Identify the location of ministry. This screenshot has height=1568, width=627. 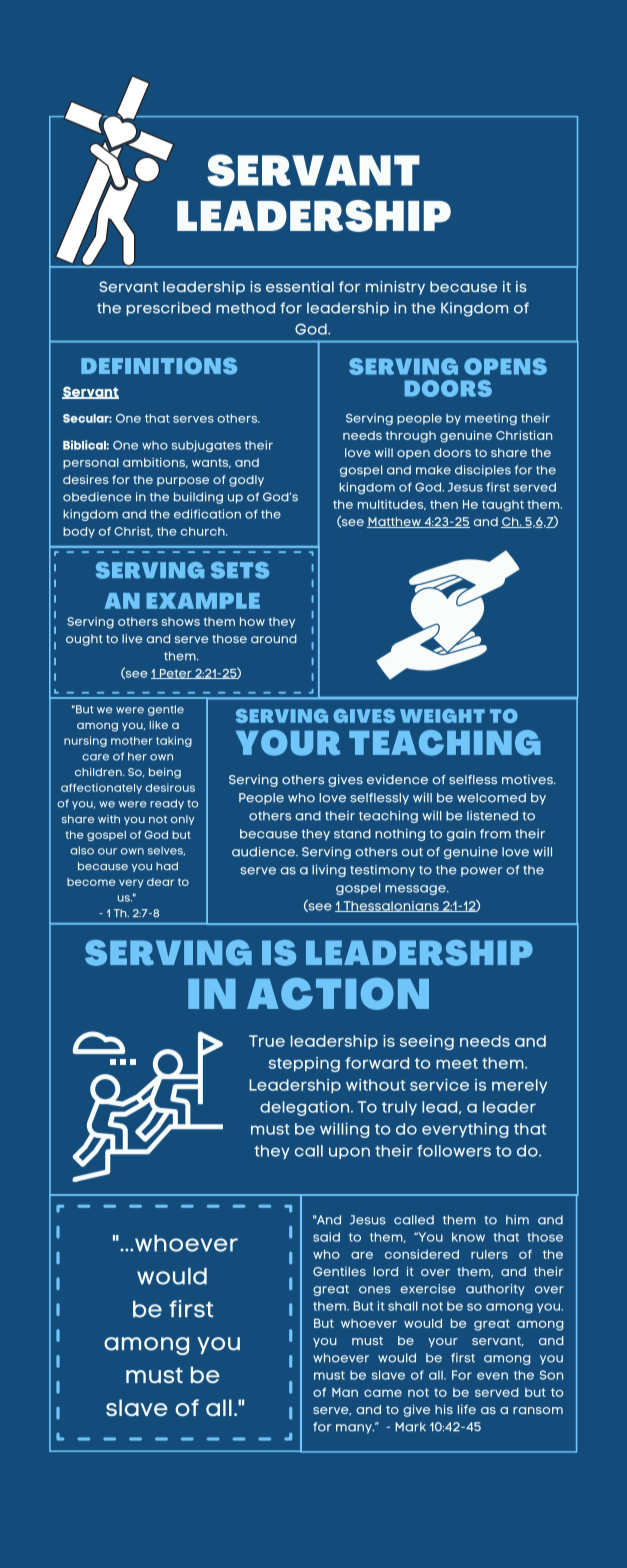
(395, 288).
